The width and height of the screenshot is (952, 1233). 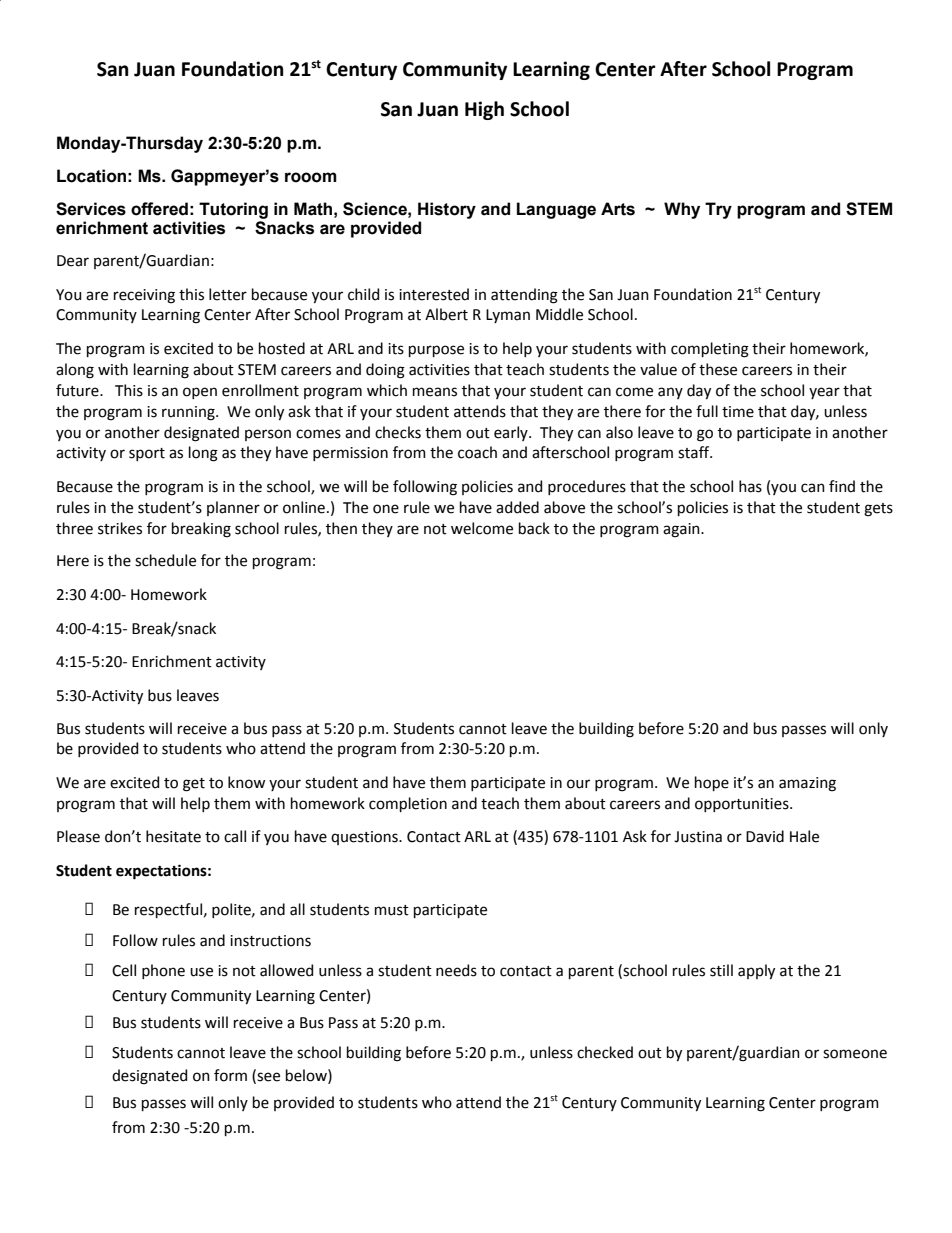 What do you see at coordinates (738, 412) in the screenshot?
I see `time` at bounding box center [738, 412].
